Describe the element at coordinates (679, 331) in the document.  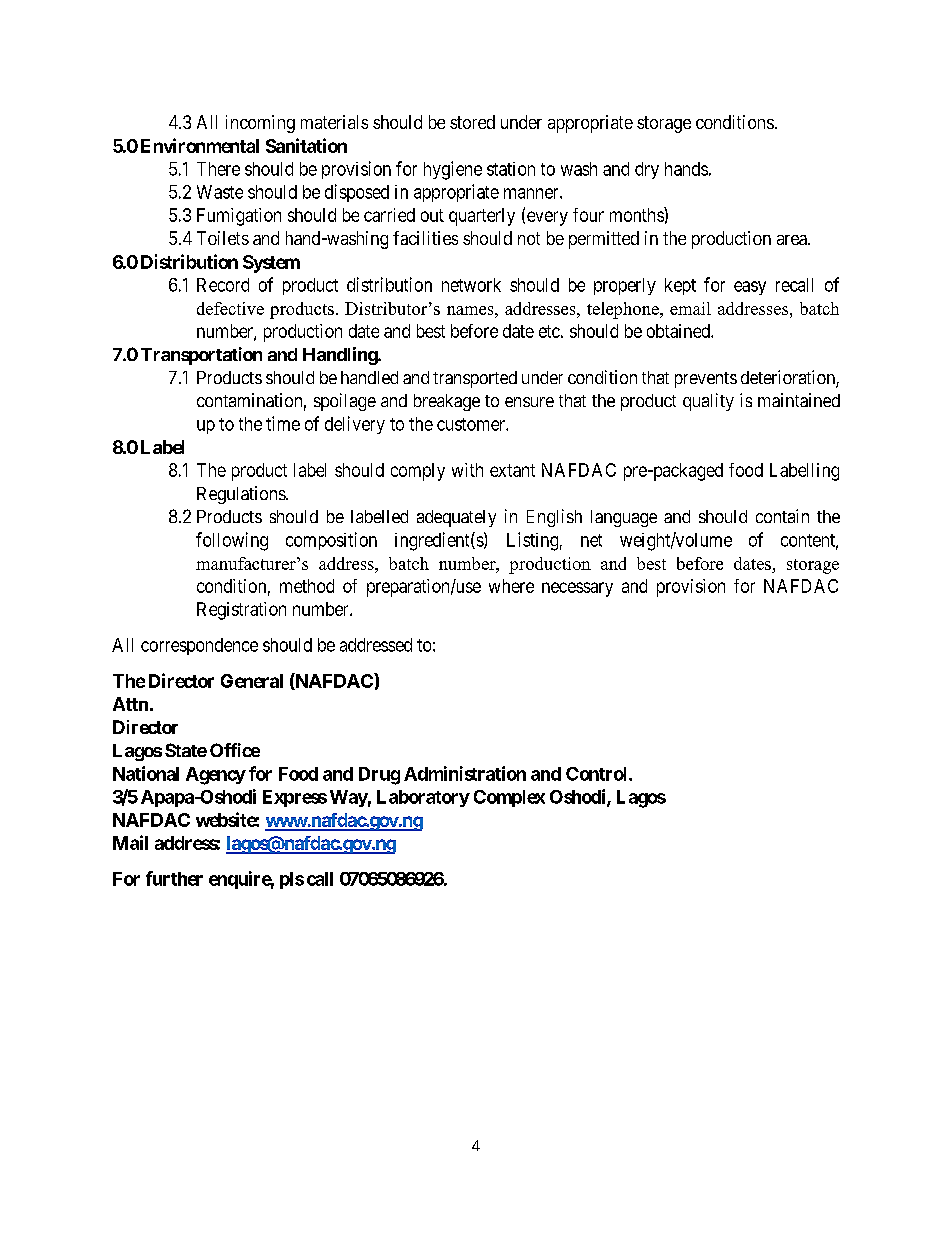
I see `obtained` at that location.
